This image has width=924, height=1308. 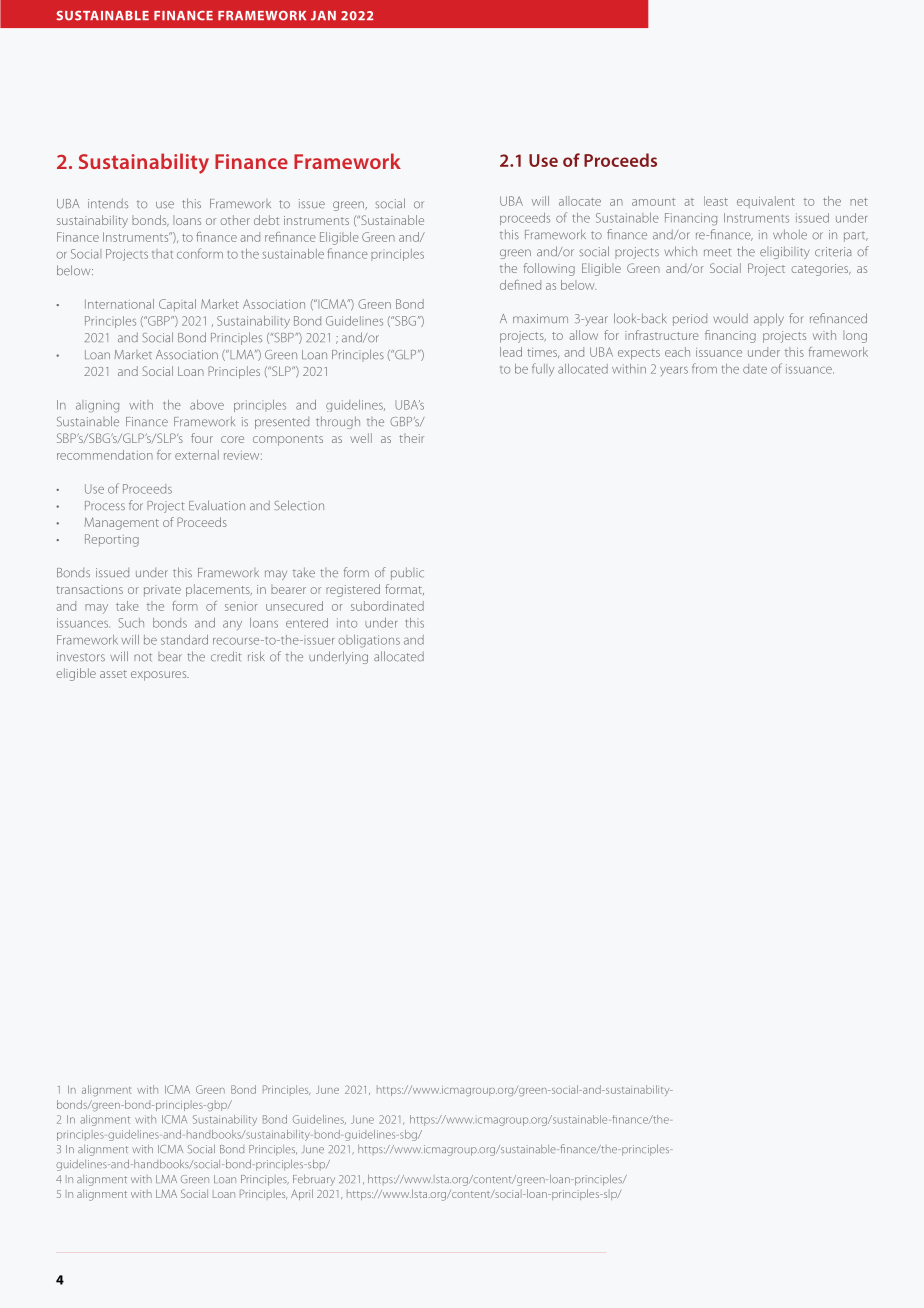 What do you see at coordinates (323, 16) in the image?
I see `JAN` at bounding box center [323, 16].
